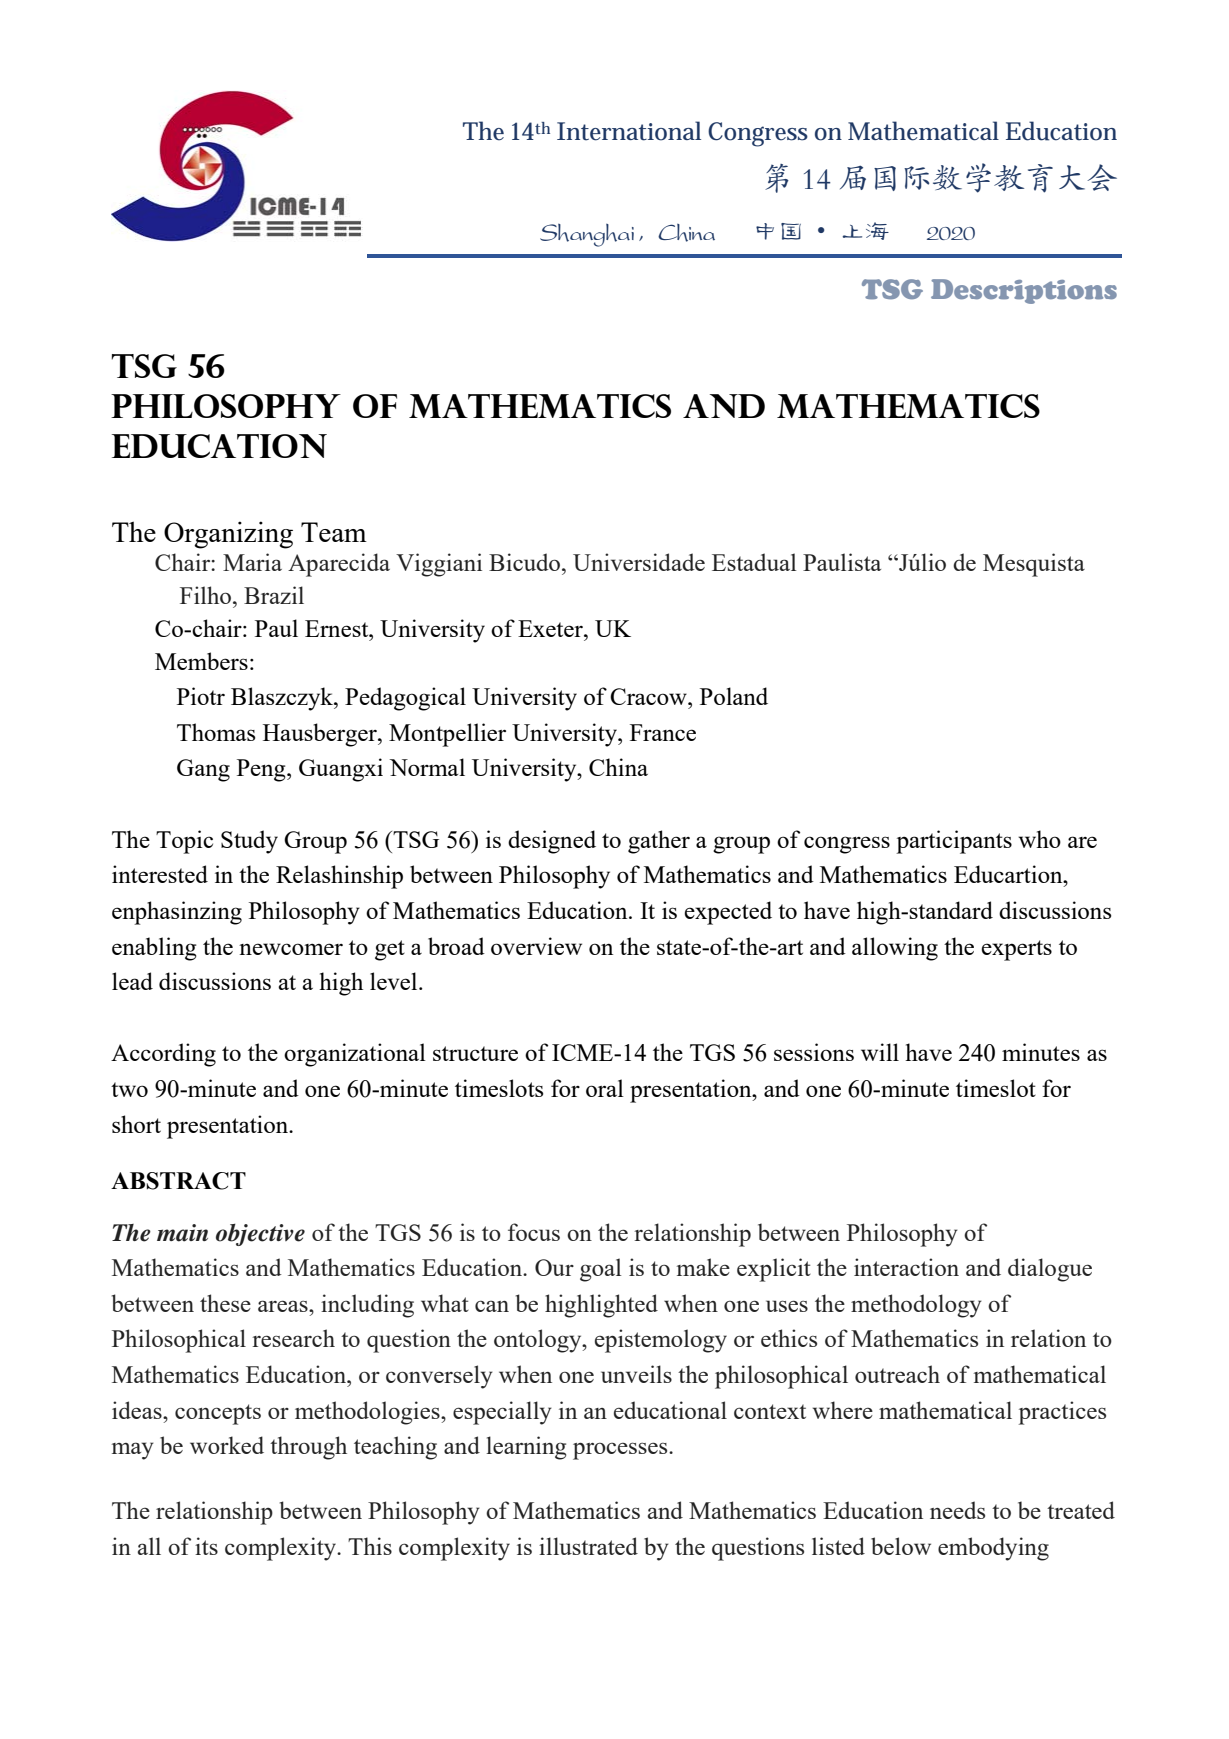 Image resolution: width=1229 pixels, height=1739 pixels. I want to click on ABSTRACT, so click(178, 1181).
